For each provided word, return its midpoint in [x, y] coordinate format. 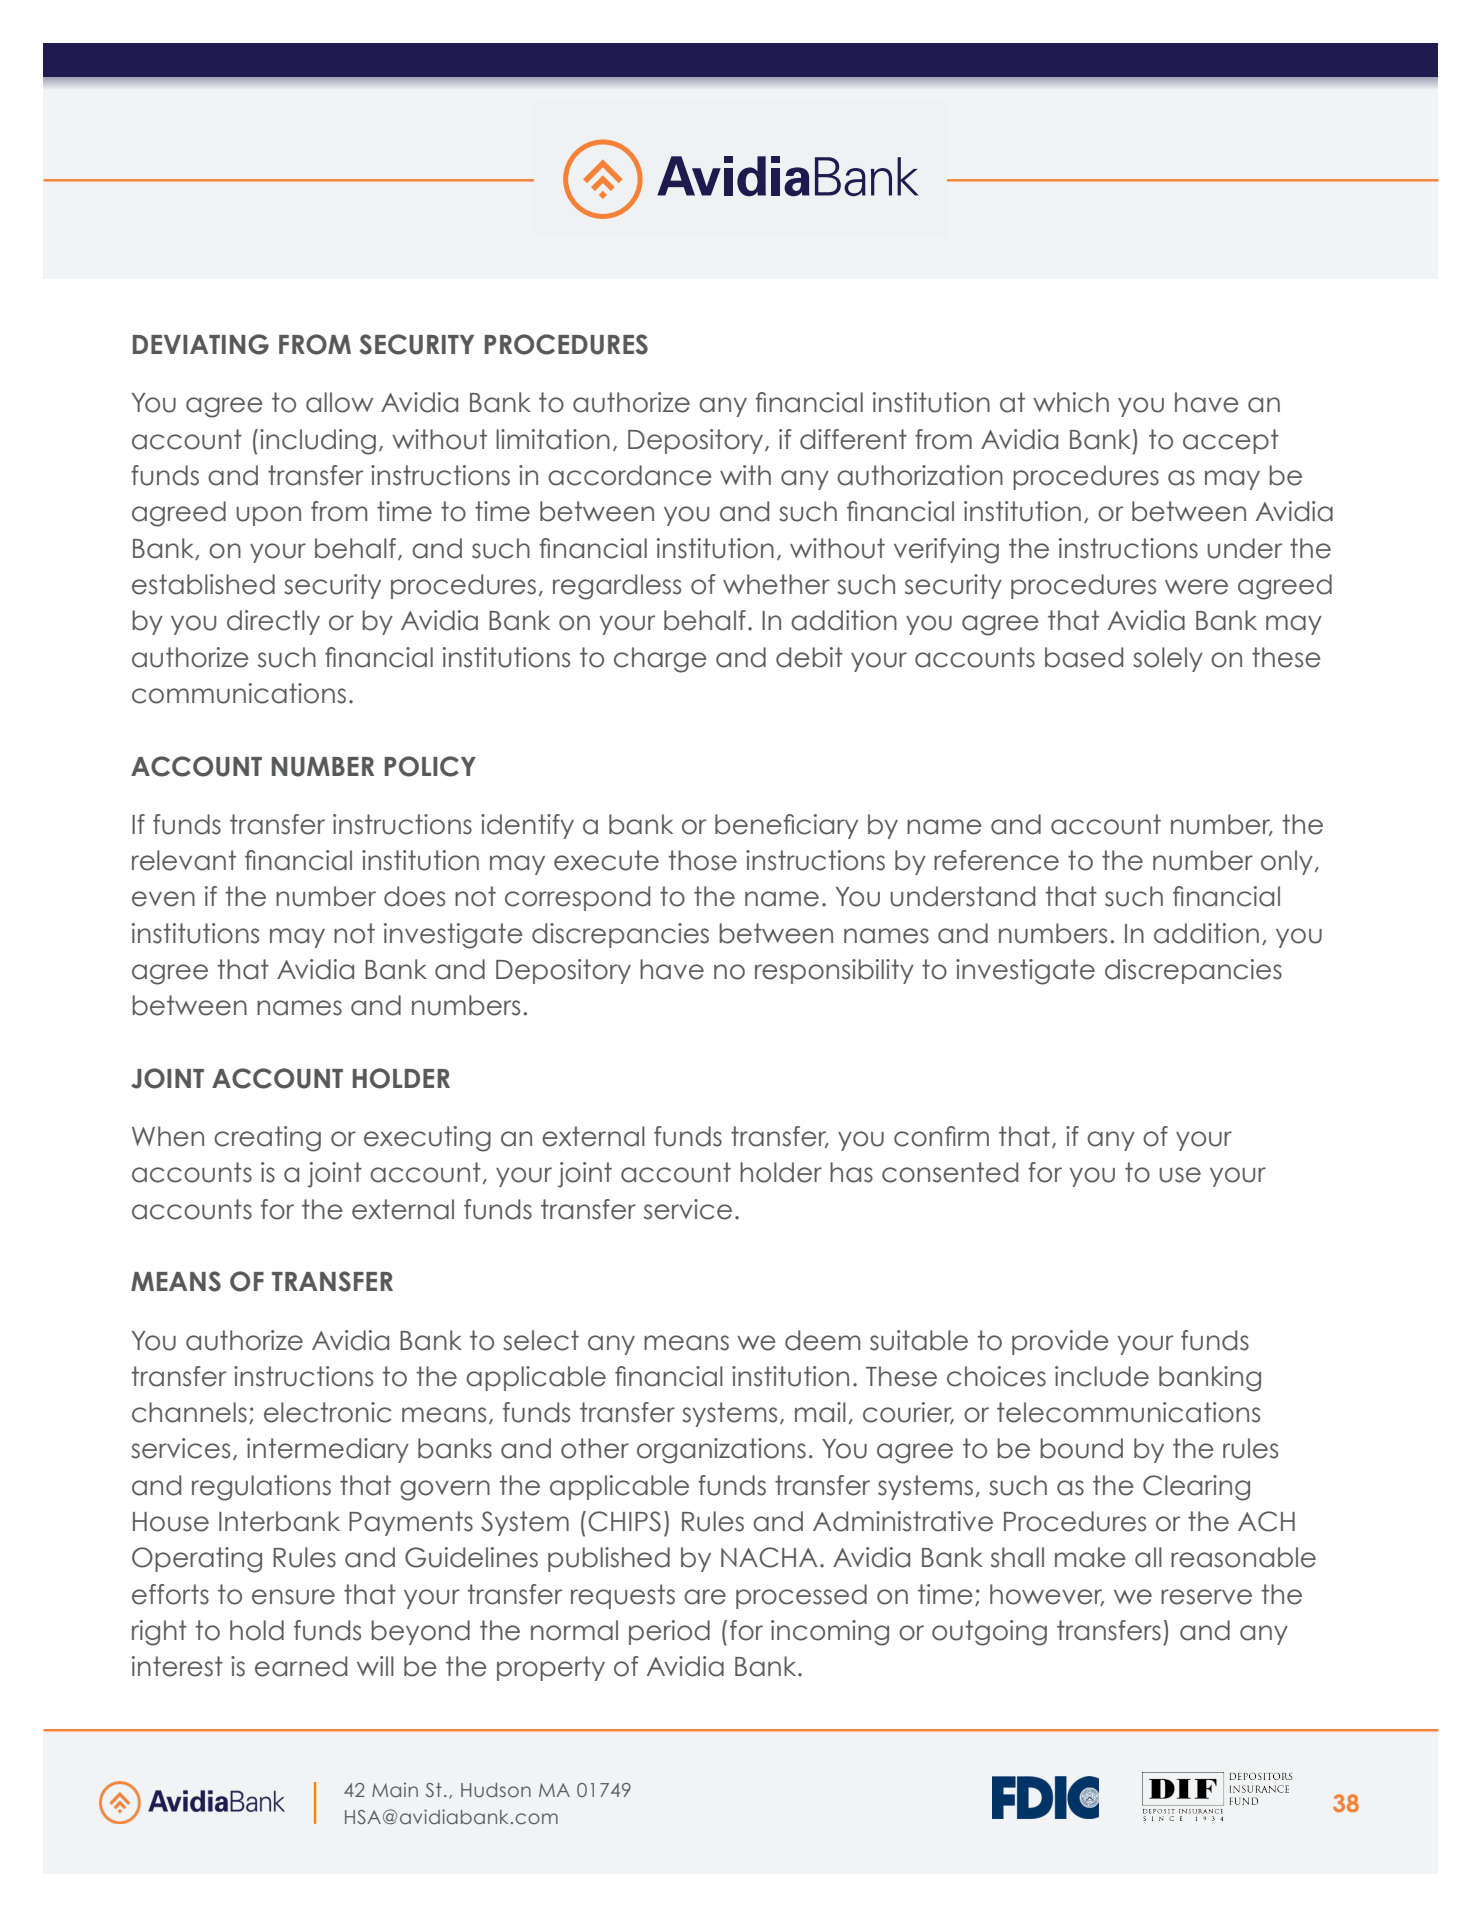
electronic [327, 1412]
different [853, 439]
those [702, 860]
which [1071, 402]
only [1287, 862]
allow [339, 402]
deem [822, 1340]
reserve [1206, 1597]
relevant [184, 860]
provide [1060, 1342]
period [669, 1632]
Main [395, 1789]
